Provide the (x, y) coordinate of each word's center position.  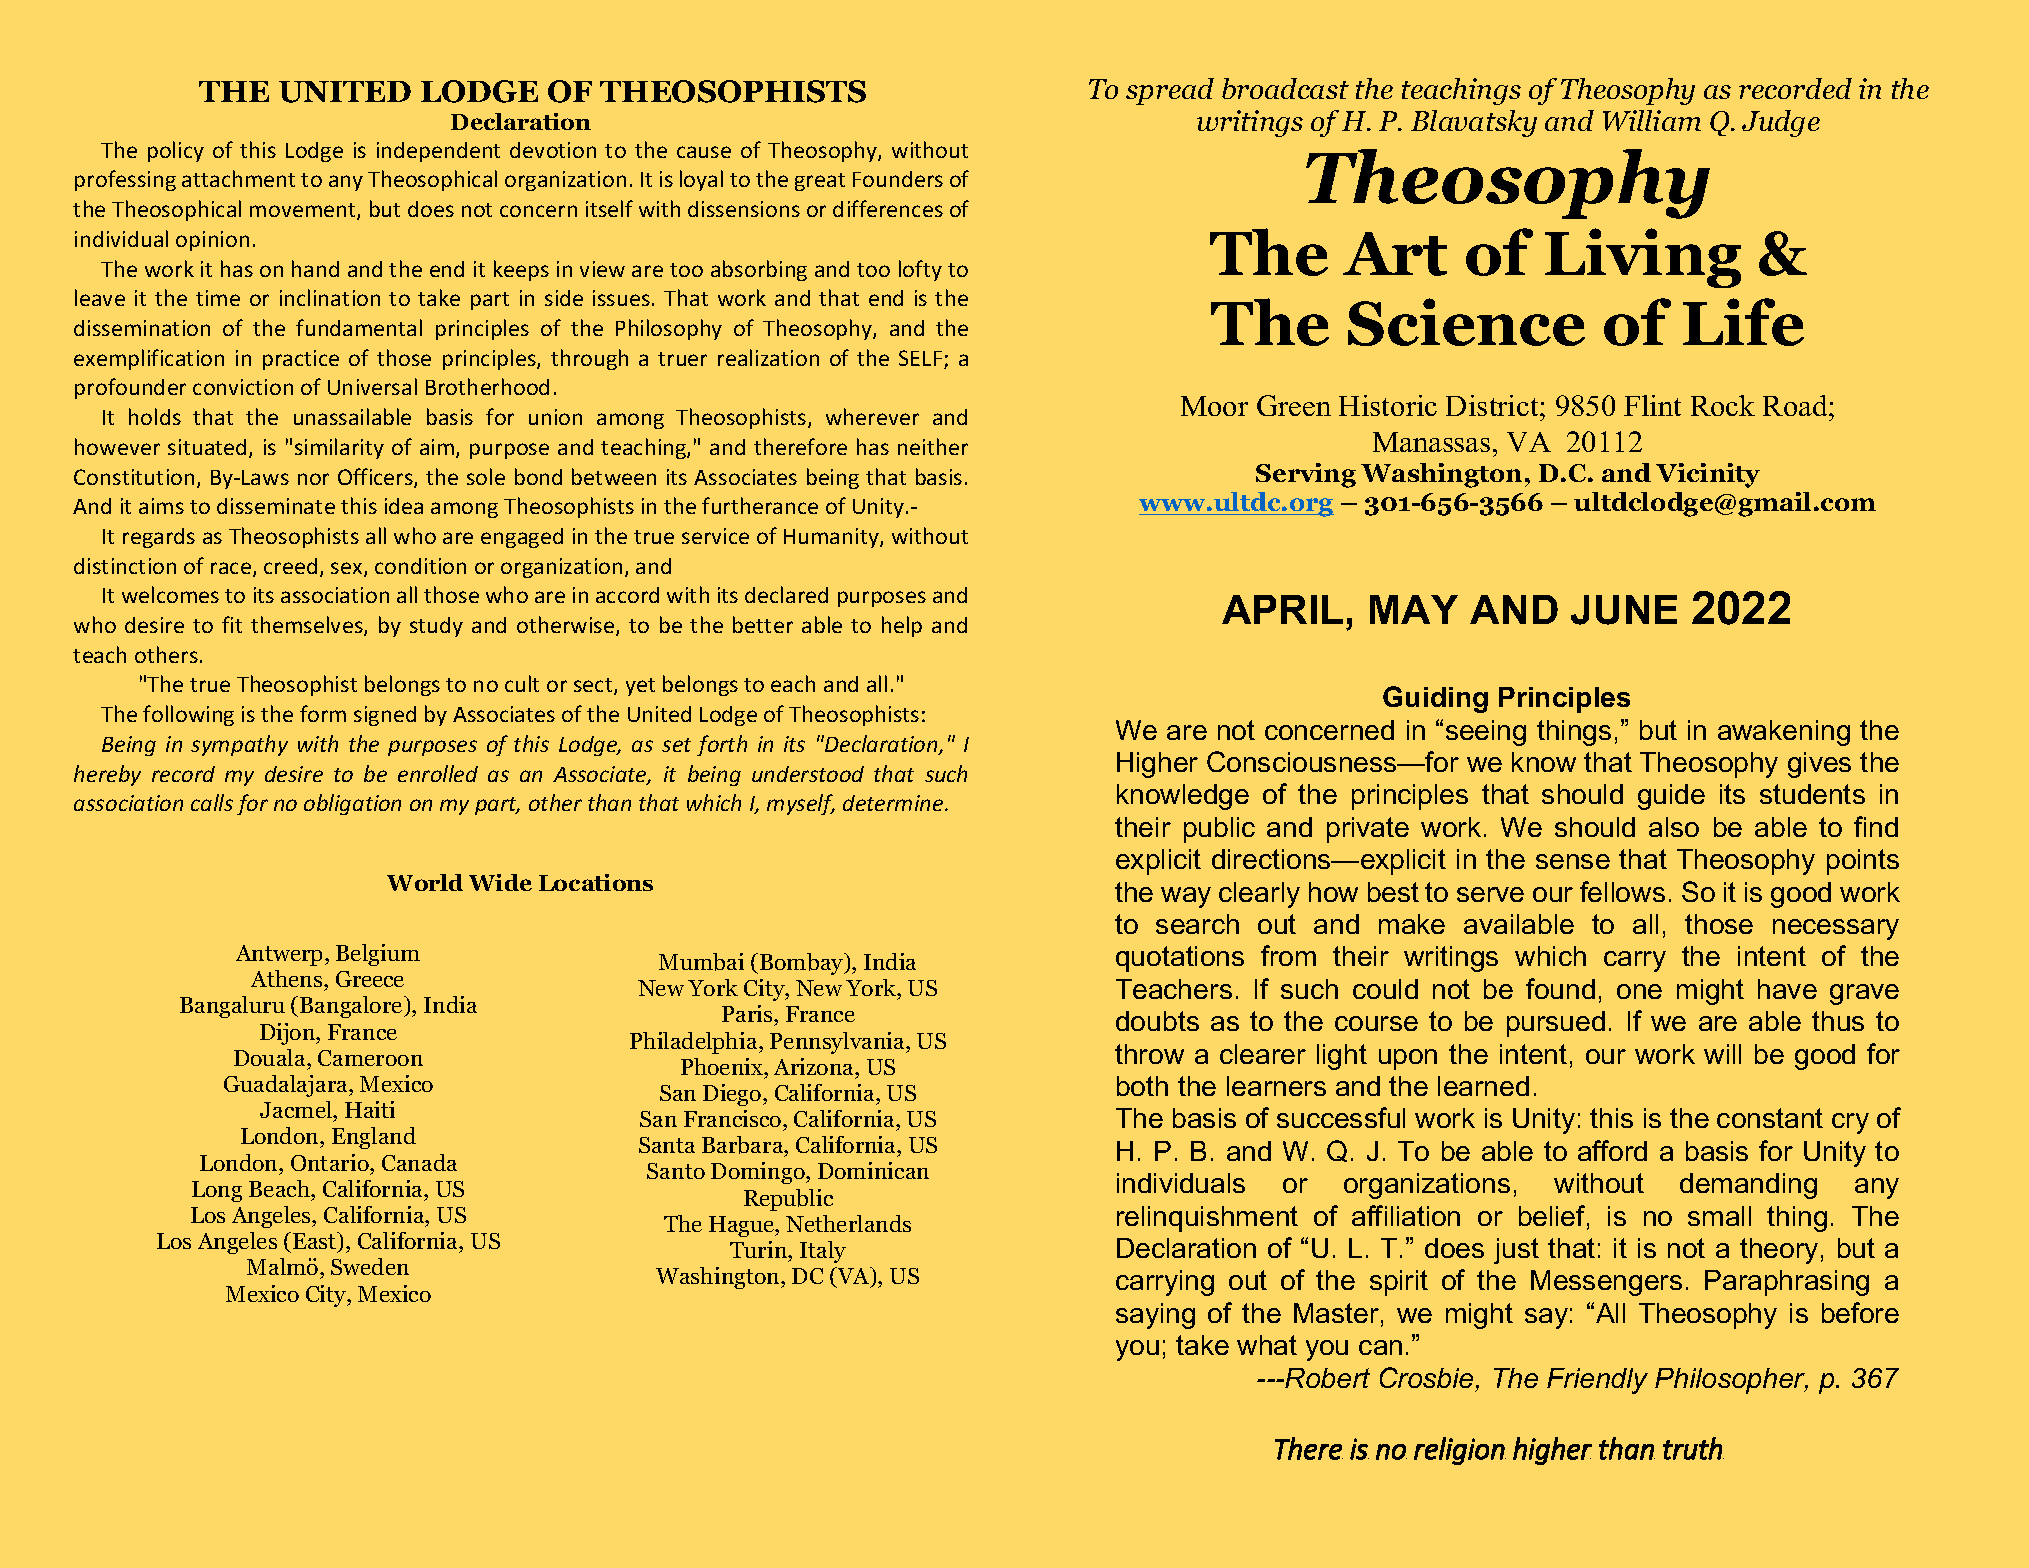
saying (1155, 1316)
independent (438, 152)
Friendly (1597, 1381)
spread (1170, 91)
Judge (1781, 123)
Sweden (370, 1266)
